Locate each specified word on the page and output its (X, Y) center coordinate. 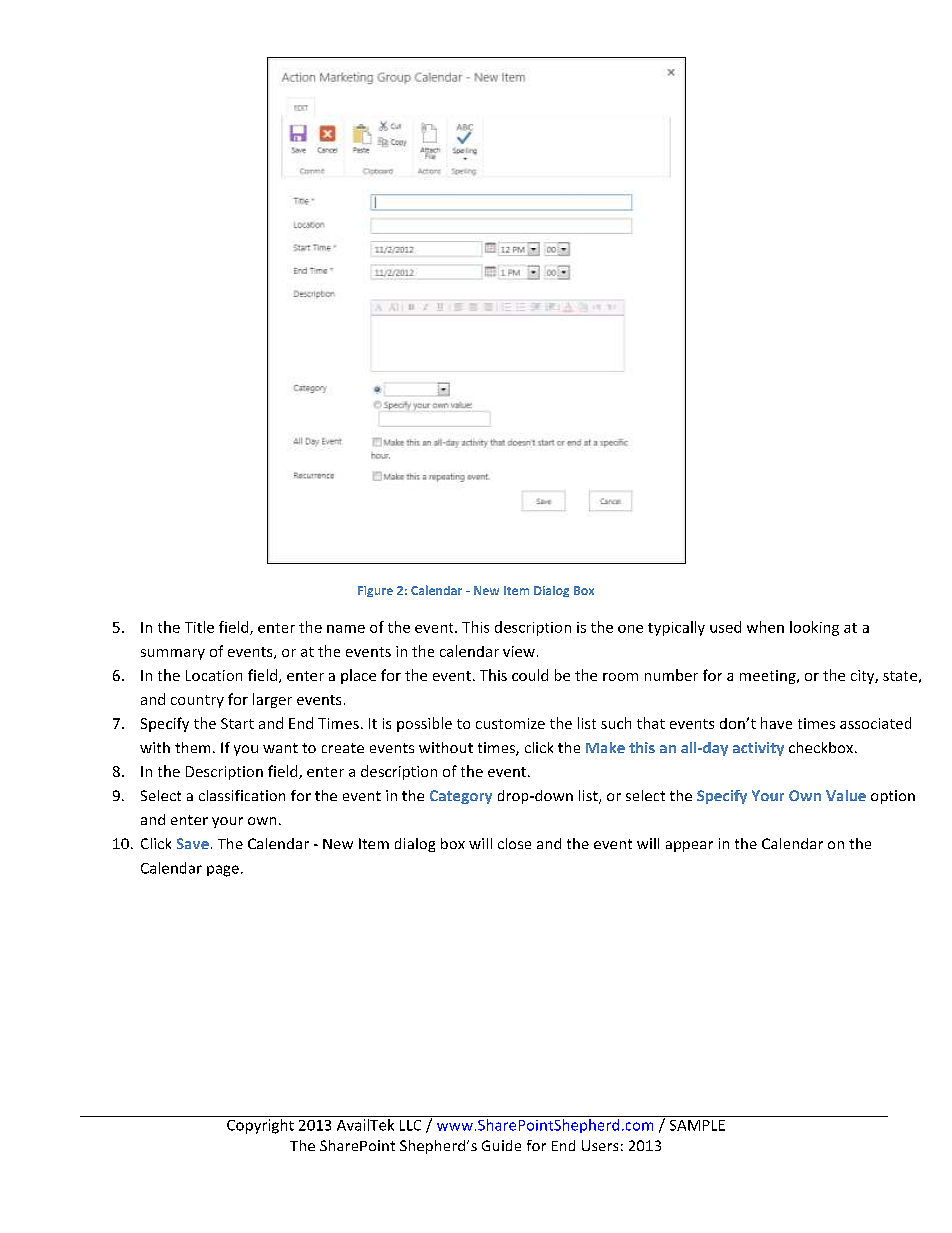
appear (689, 846)
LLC (410, 1125)
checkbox (822, 747)
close (514, 843)
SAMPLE (697, 1125)
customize (510, 723)
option (893, 797)
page (223, 871)
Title (199, 627)
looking (814, 628)
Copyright (260, 1125)
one (630, 629)
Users (600, 1145)
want (280, 748)
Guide (501, 1145)
